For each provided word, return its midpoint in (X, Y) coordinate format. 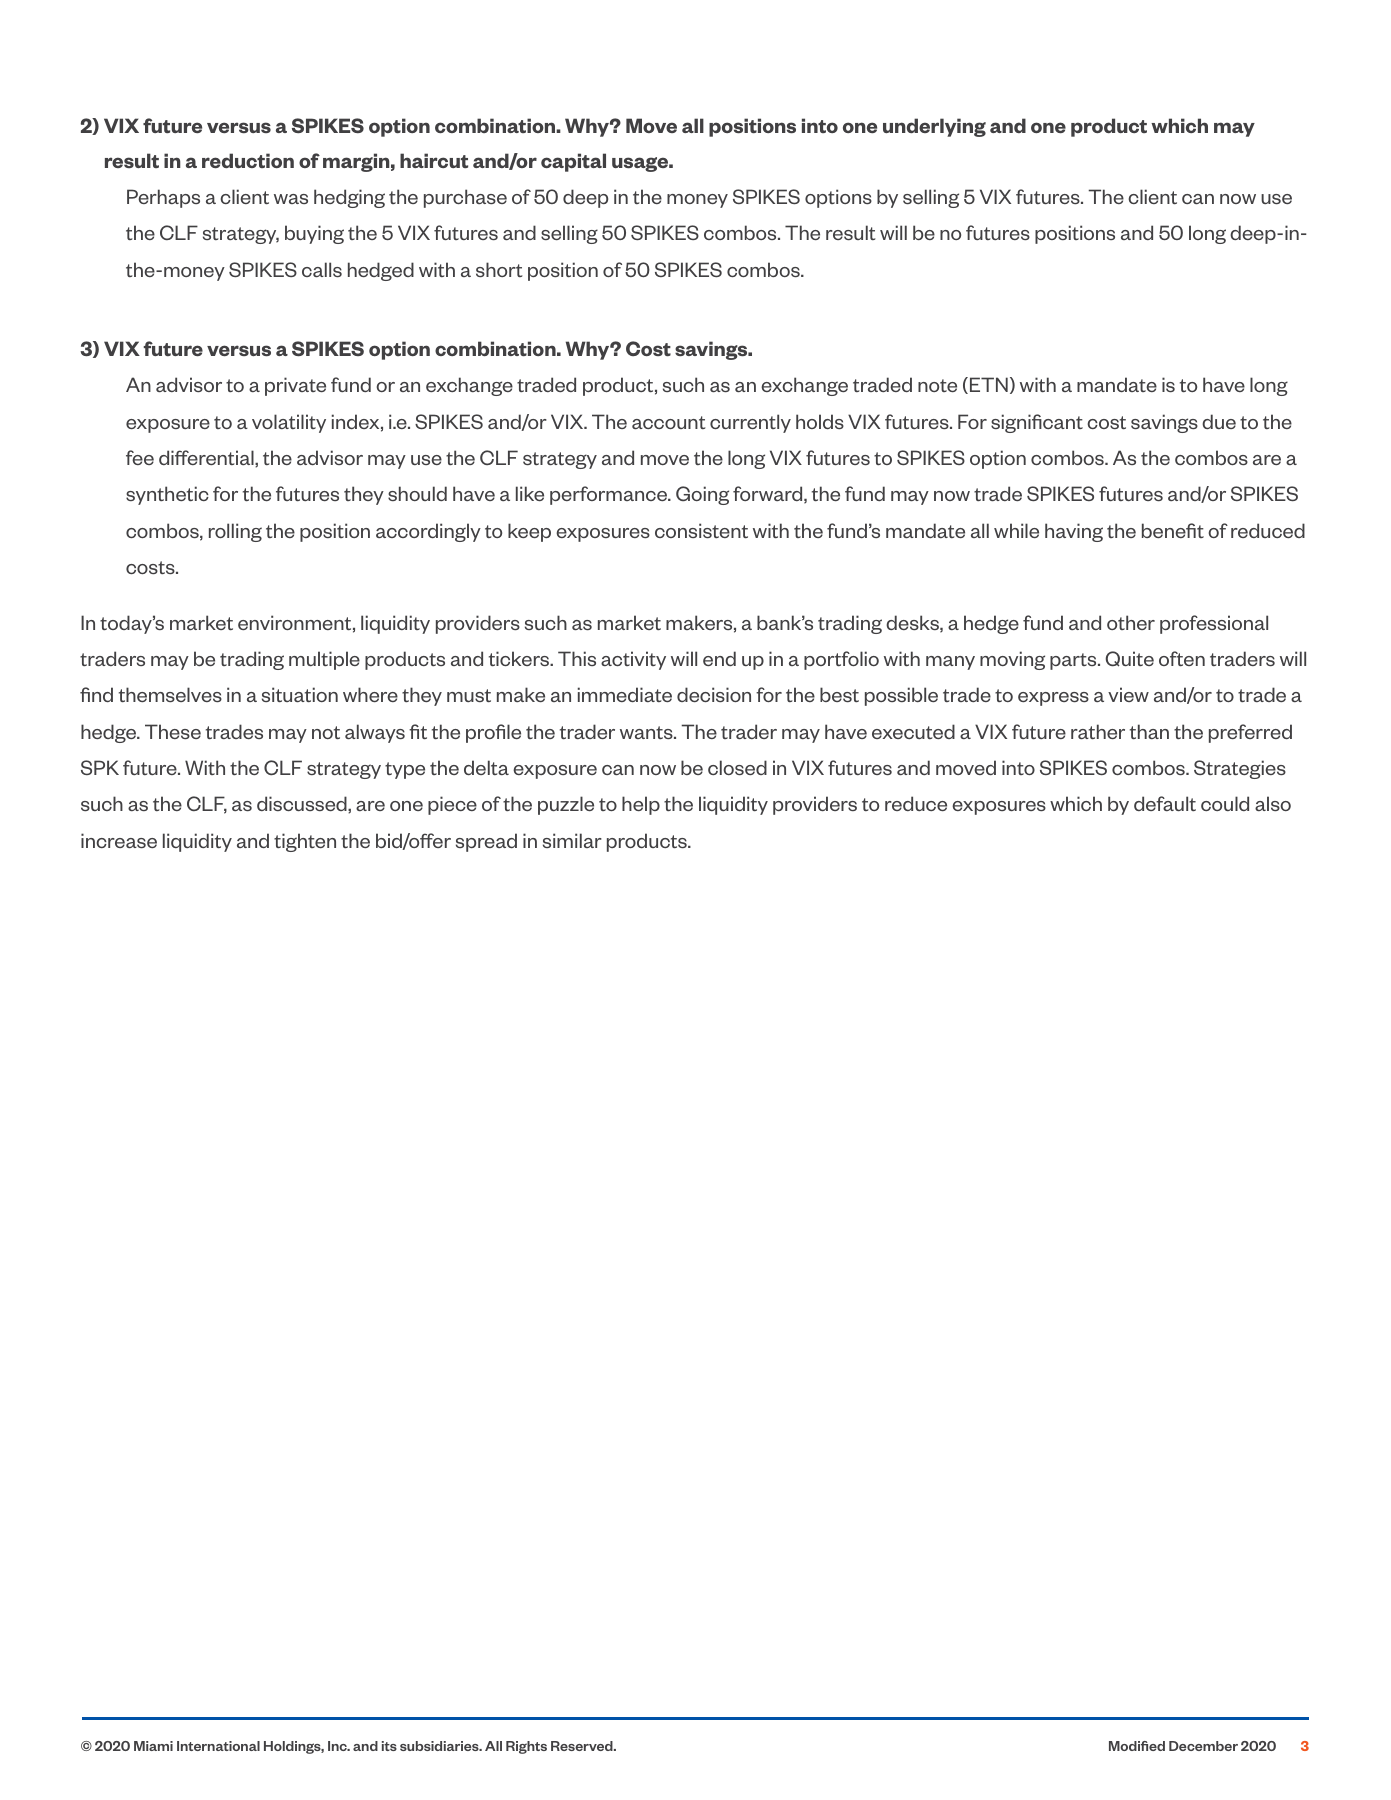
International (218, 1746)
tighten (305, 842)
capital (573, 162)
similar (572, 840)
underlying (934, 127)
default (1165, 803)
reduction (248, 160)
